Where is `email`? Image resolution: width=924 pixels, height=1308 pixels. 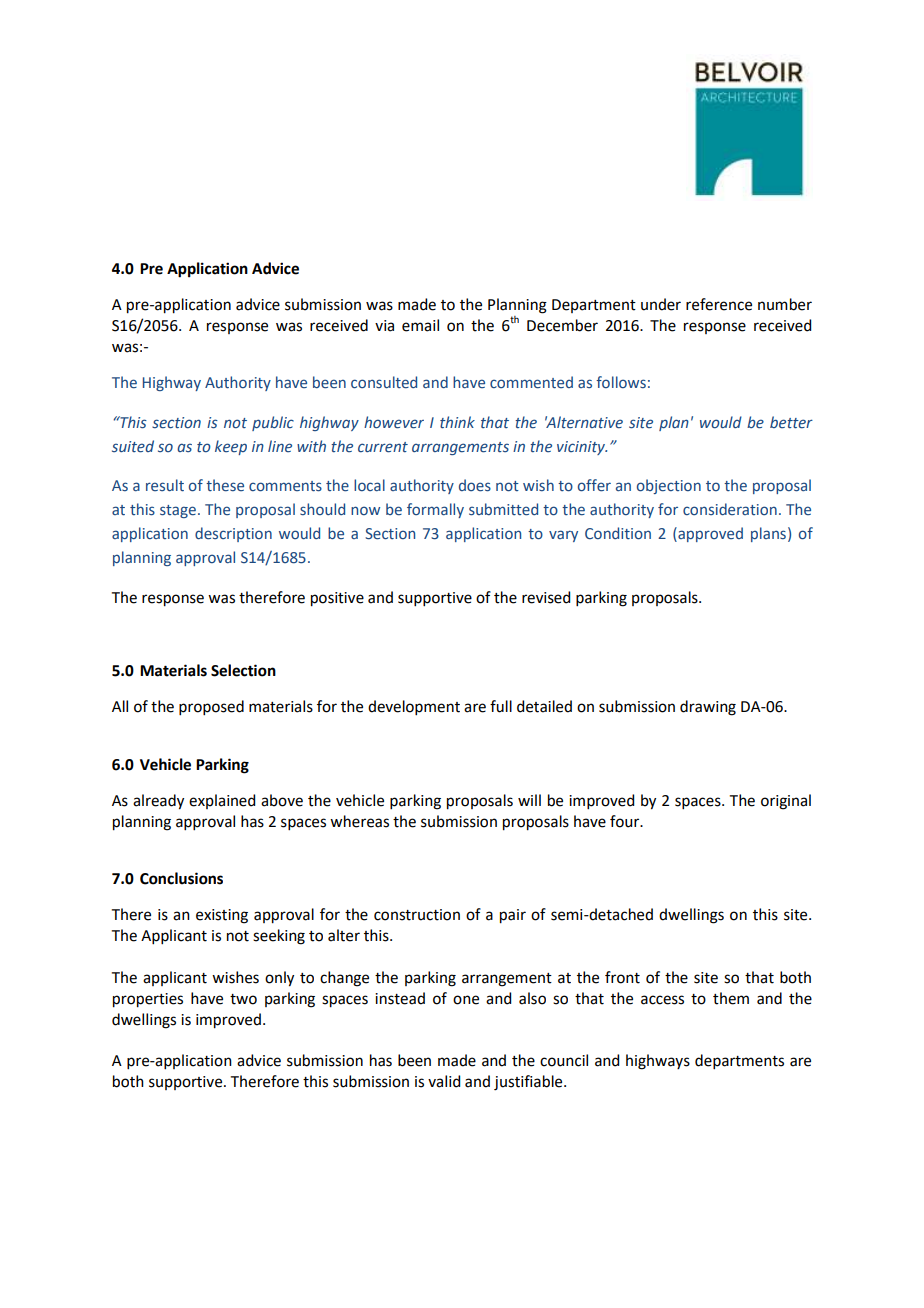
email is located at coordinates (420, 325).
